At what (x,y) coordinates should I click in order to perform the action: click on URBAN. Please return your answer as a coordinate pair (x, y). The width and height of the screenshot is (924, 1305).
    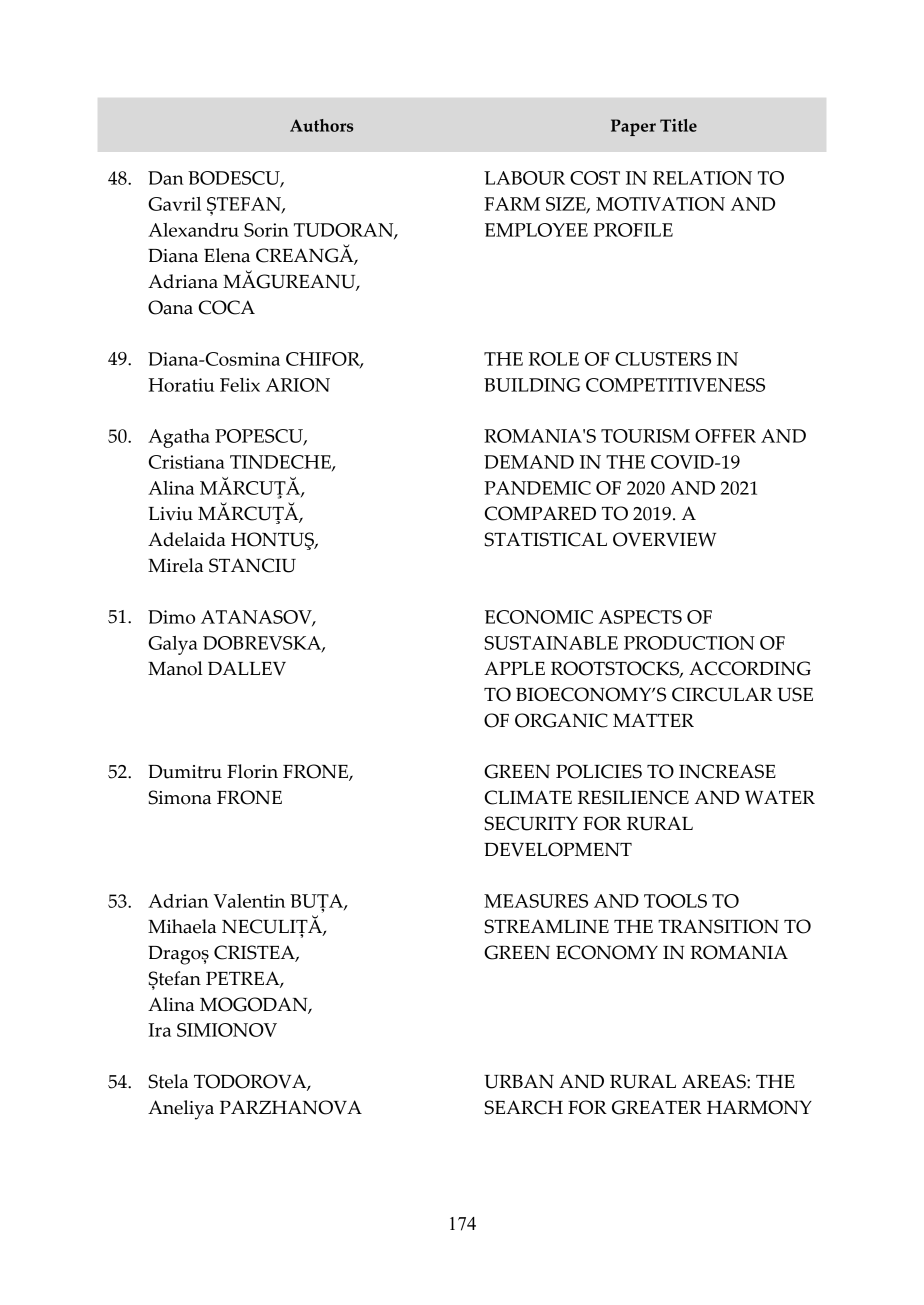
    Looking at the image, I should click on (519, 1082).
